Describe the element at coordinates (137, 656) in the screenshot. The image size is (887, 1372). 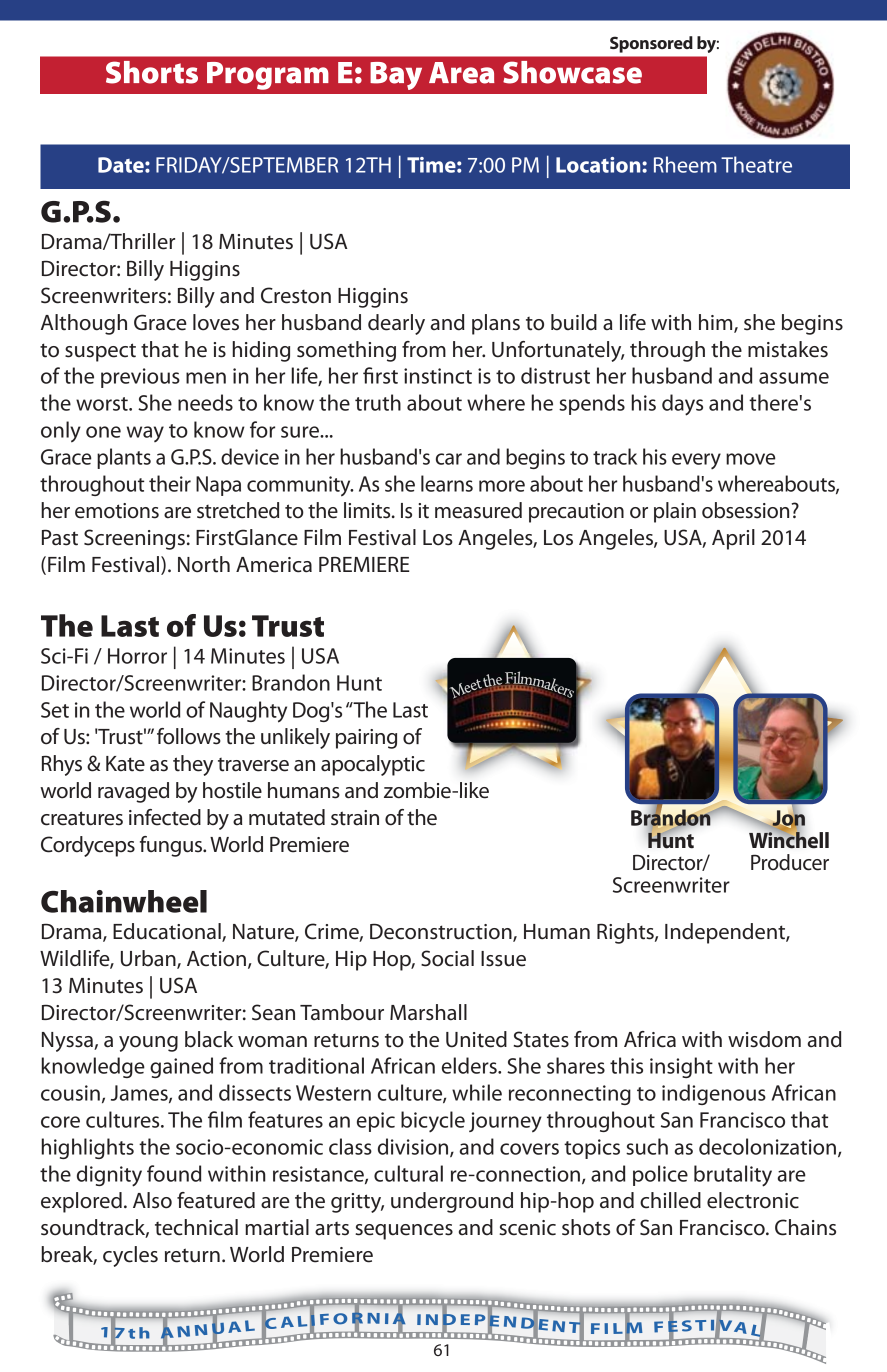
I see `Horror` at that location.
